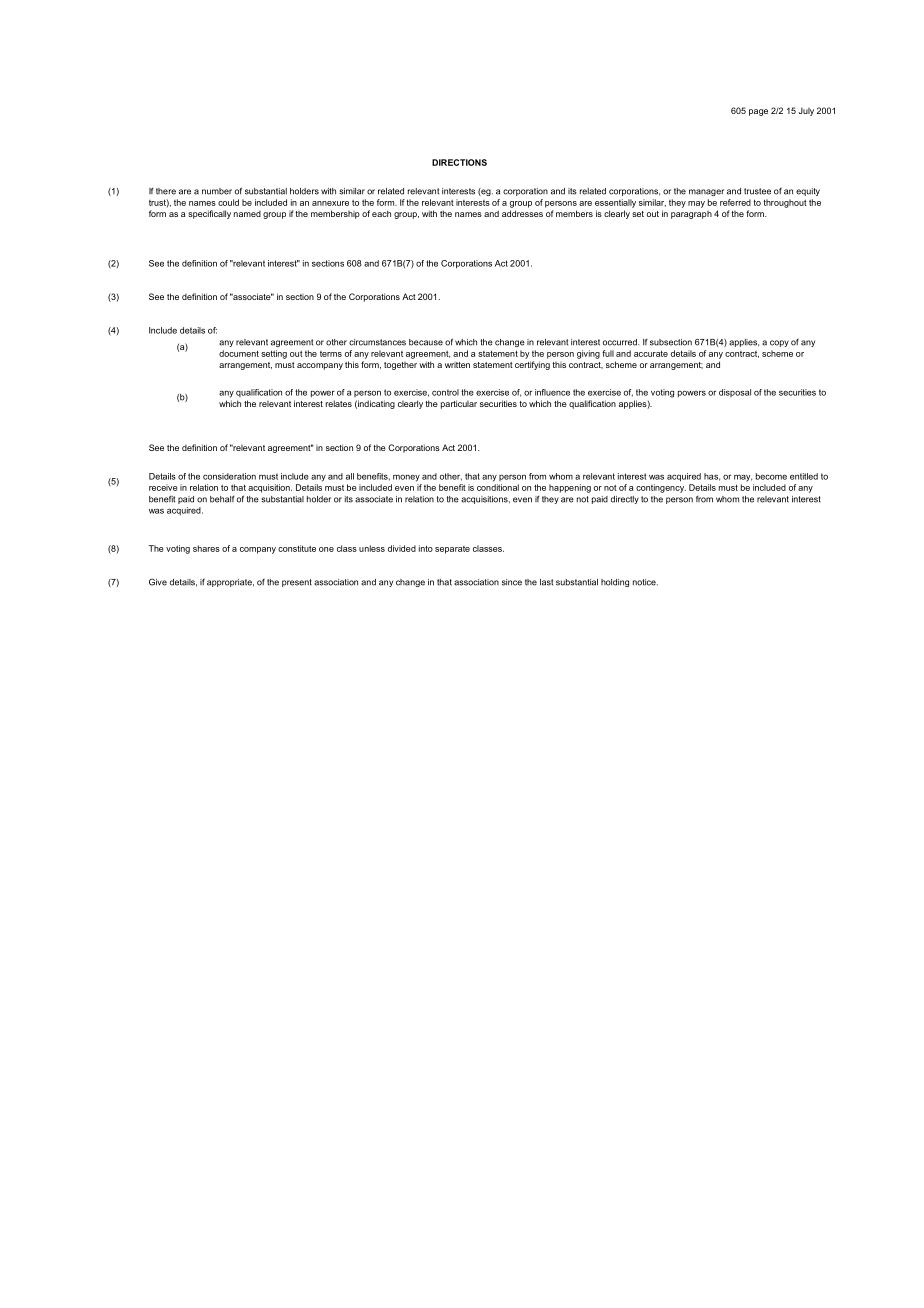 This image has height=1308, width=924. What do you see at coordinates (498, 487) in the image?
I see `conditional` at bounding box center [498, 487].
